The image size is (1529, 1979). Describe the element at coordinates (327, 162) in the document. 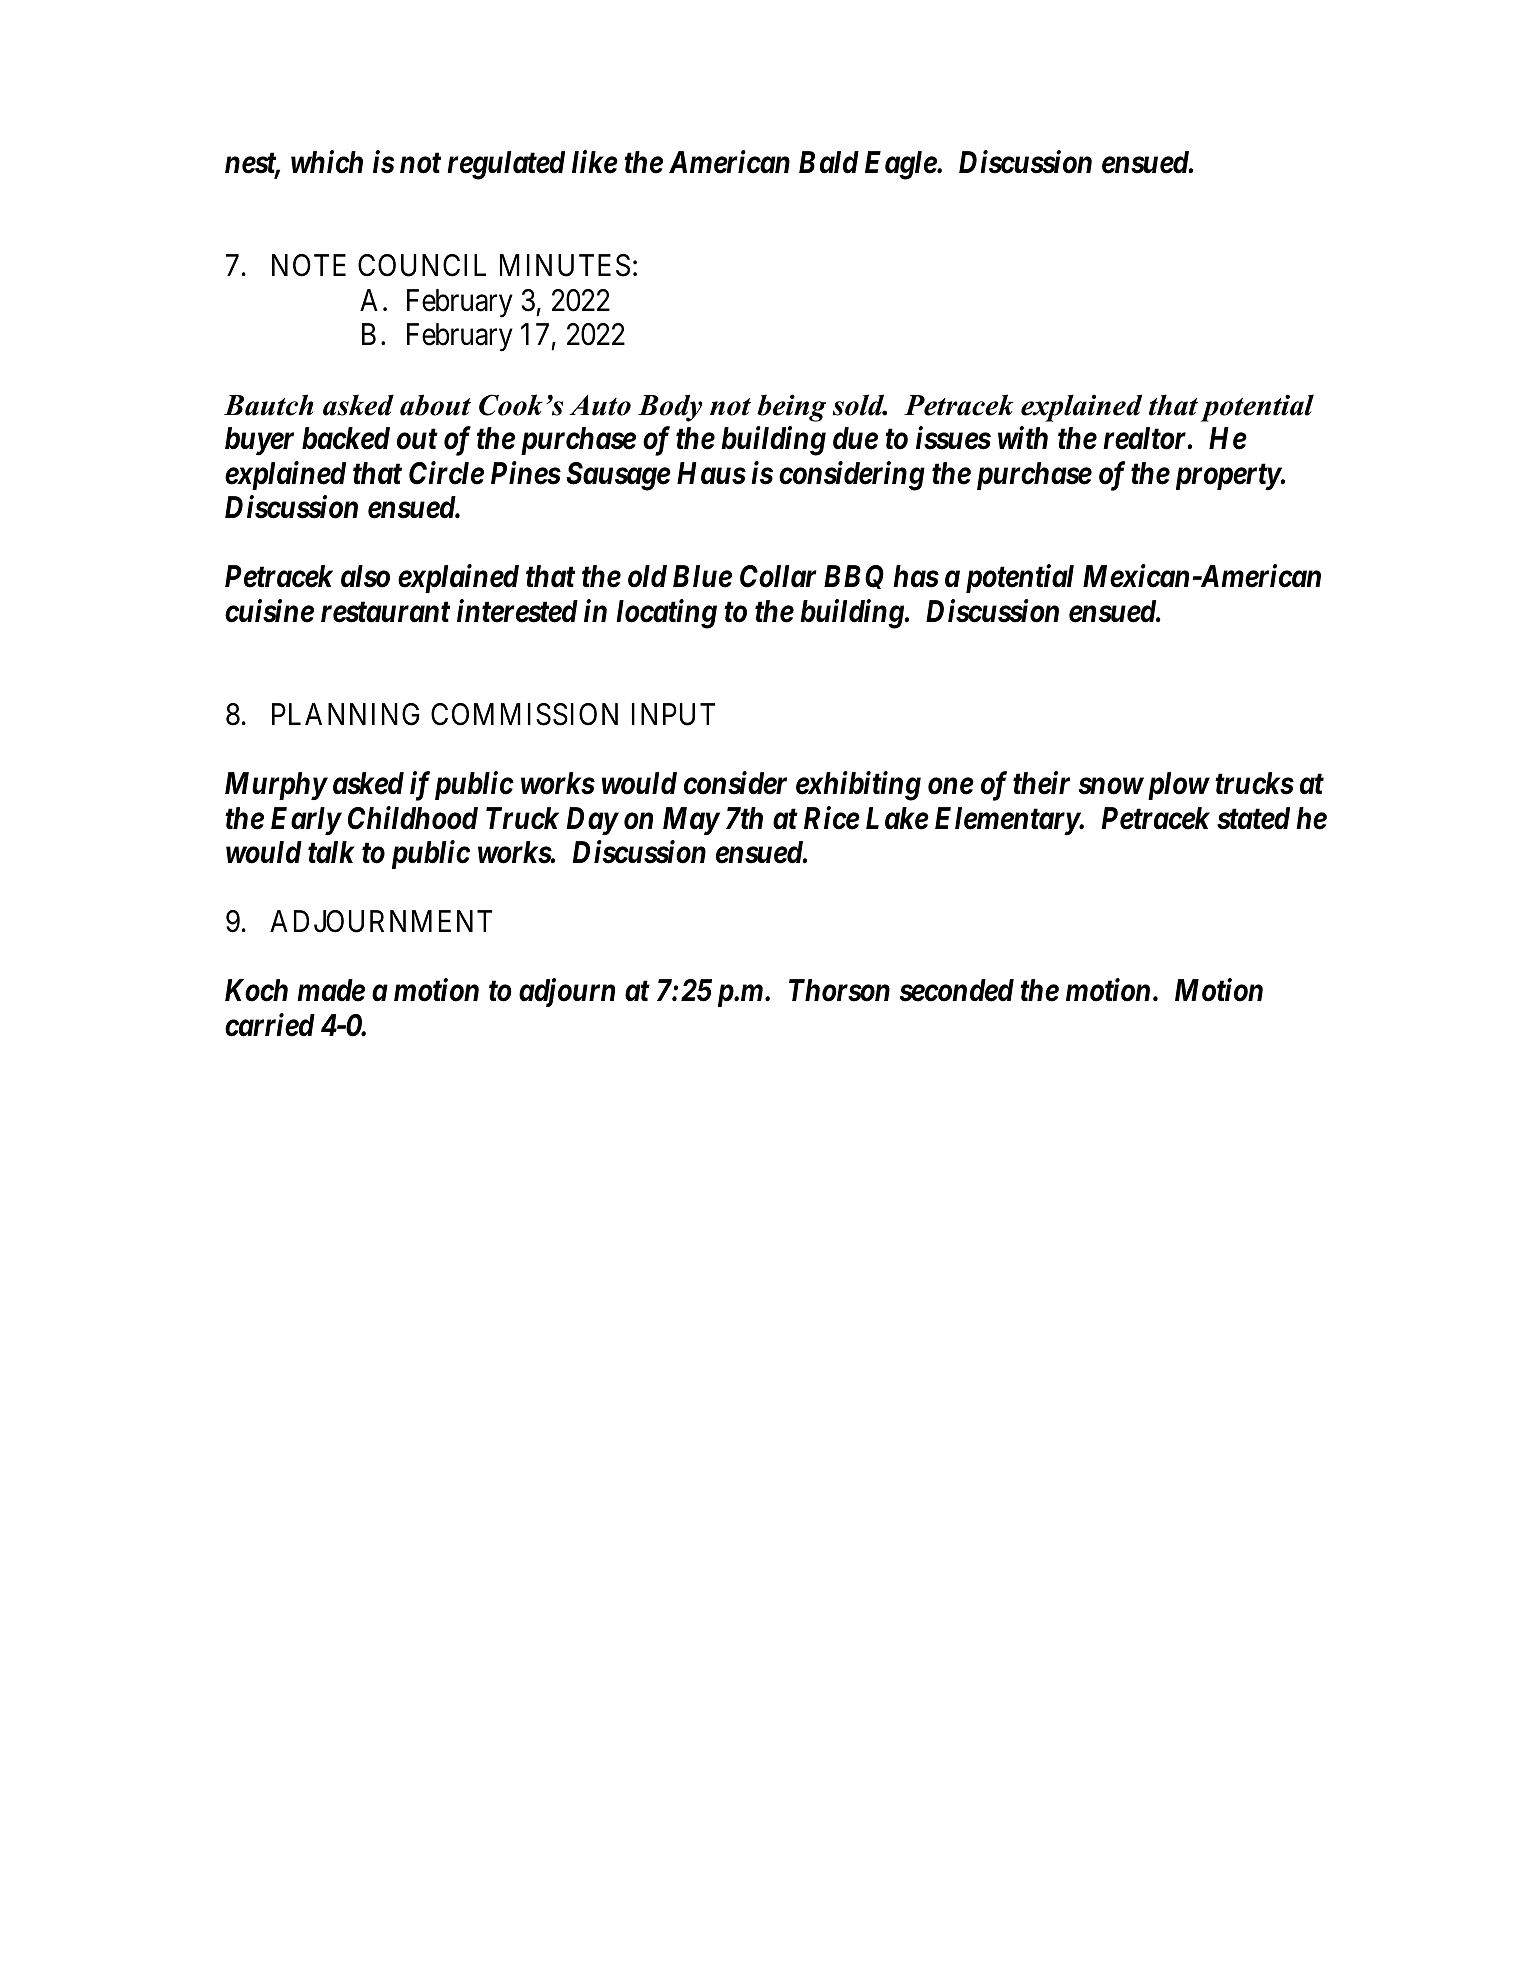

I see `which` at that location.
